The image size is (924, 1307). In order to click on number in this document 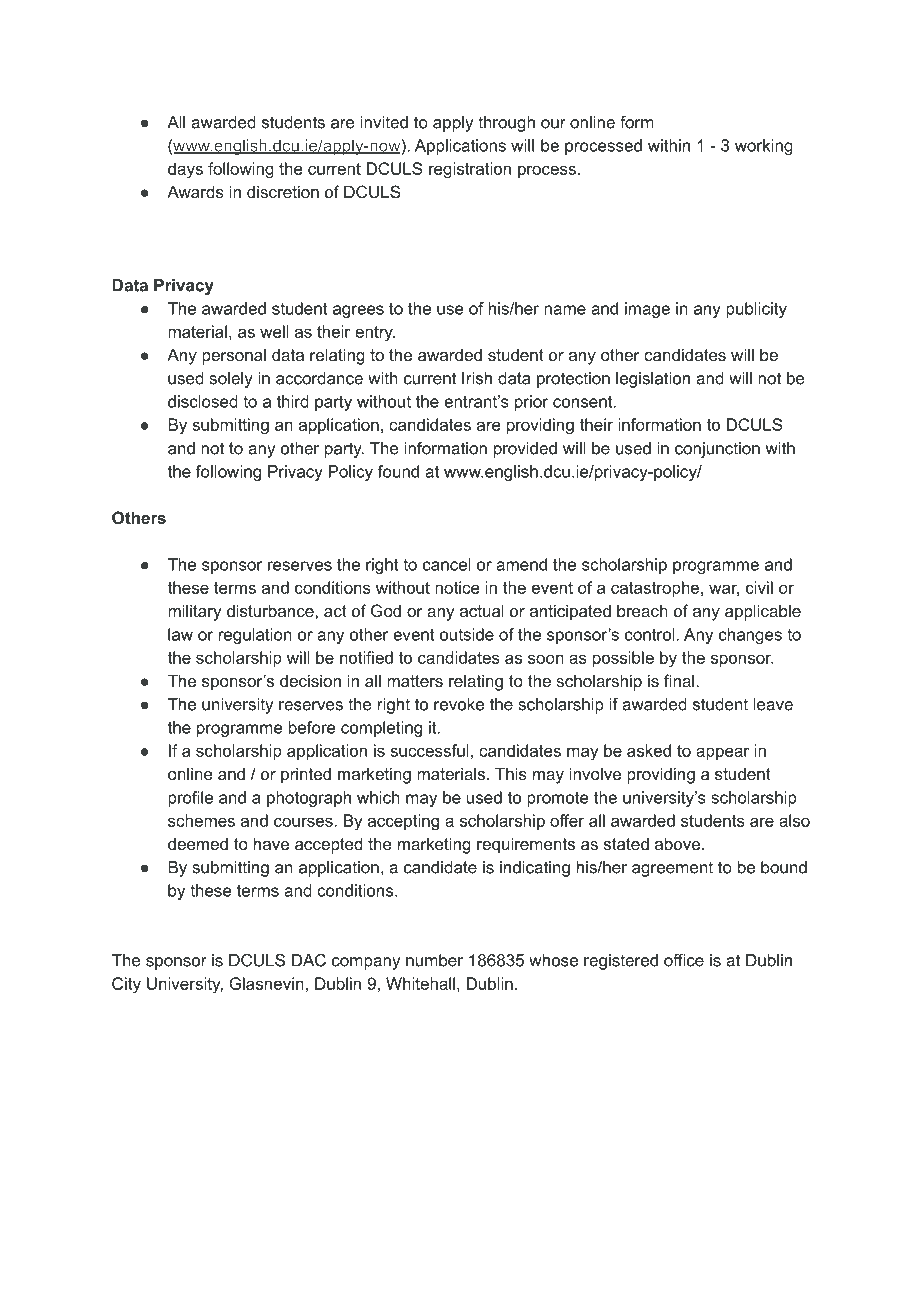, I will do `click(434, 960)`.
